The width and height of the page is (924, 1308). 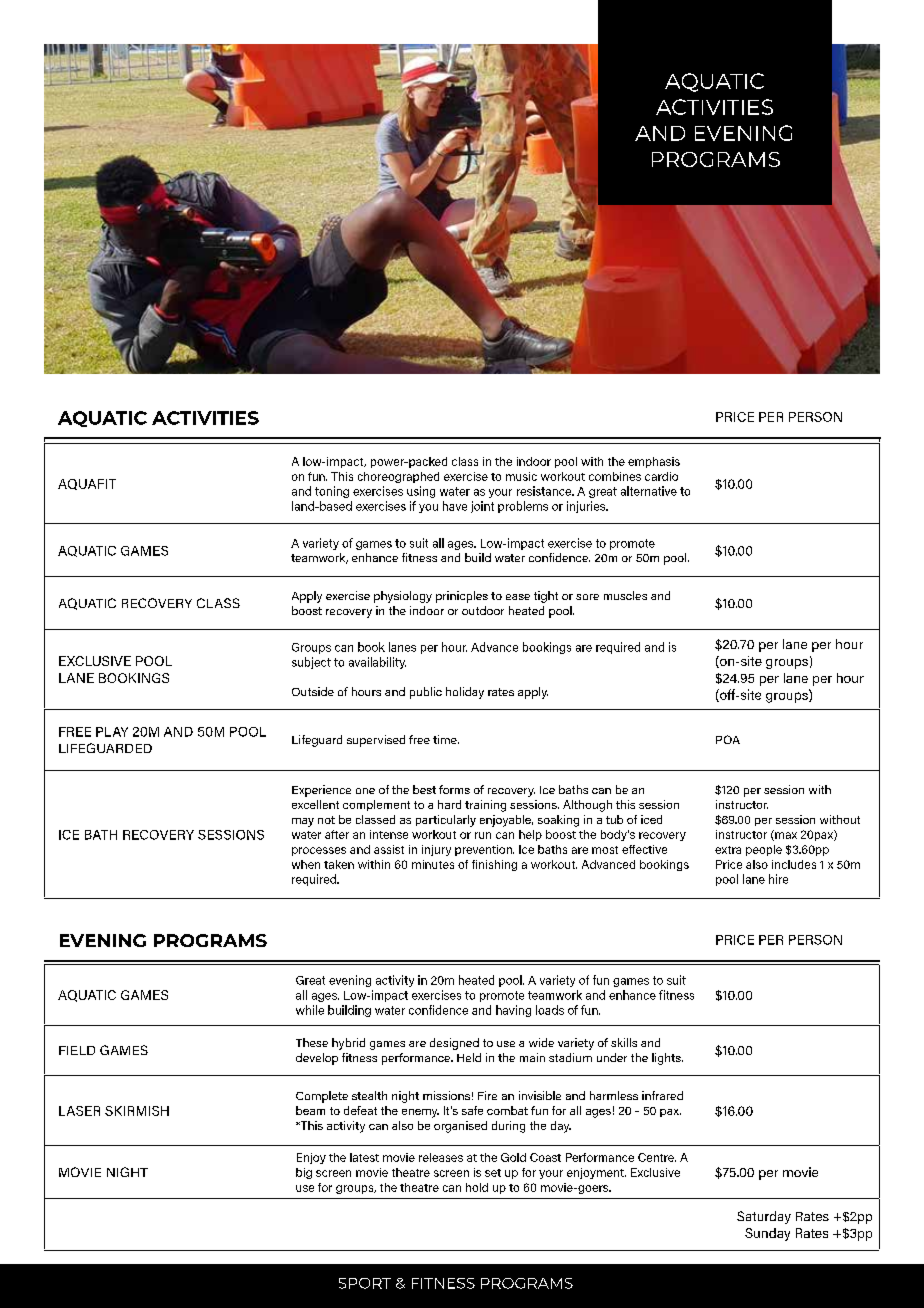 What do you see at coordinates (306, 864) in the page?
I see `when` at bounding box center [306, 864].
